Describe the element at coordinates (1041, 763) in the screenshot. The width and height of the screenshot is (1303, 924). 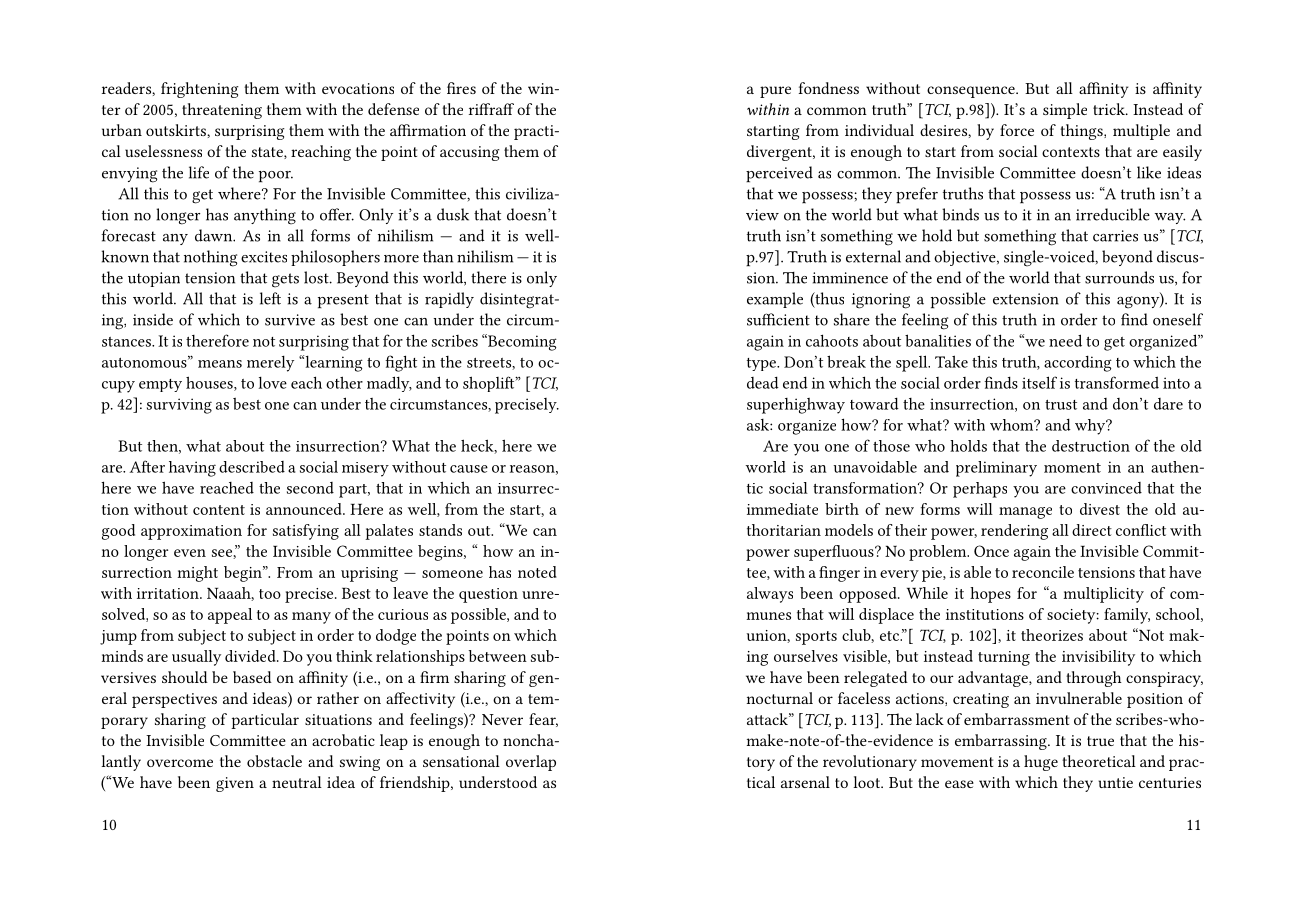
I see `huge` at that location.
